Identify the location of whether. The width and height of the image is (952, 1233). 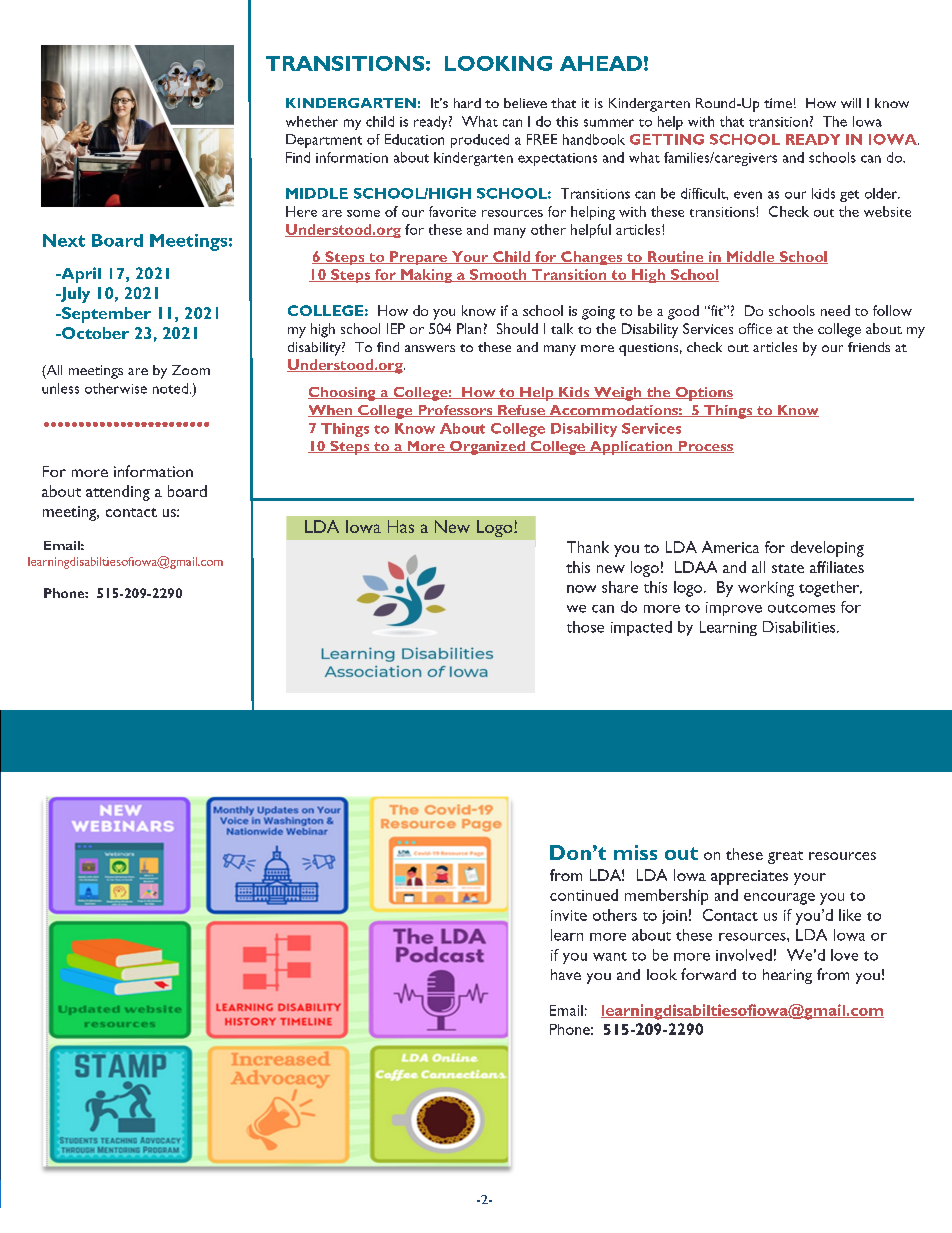
(312, 121).
